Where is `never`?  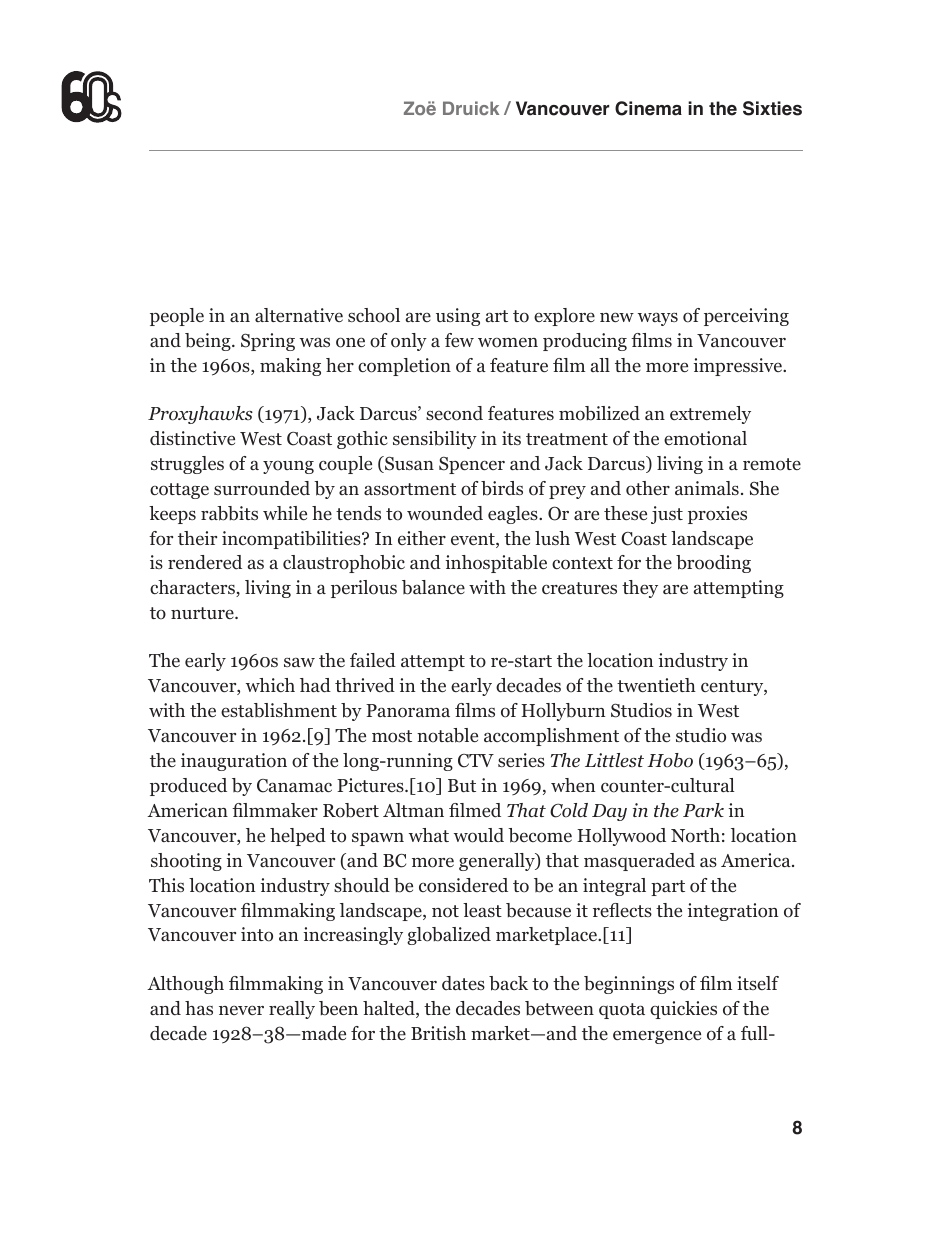 never is located at coordinates (241, 1010).
